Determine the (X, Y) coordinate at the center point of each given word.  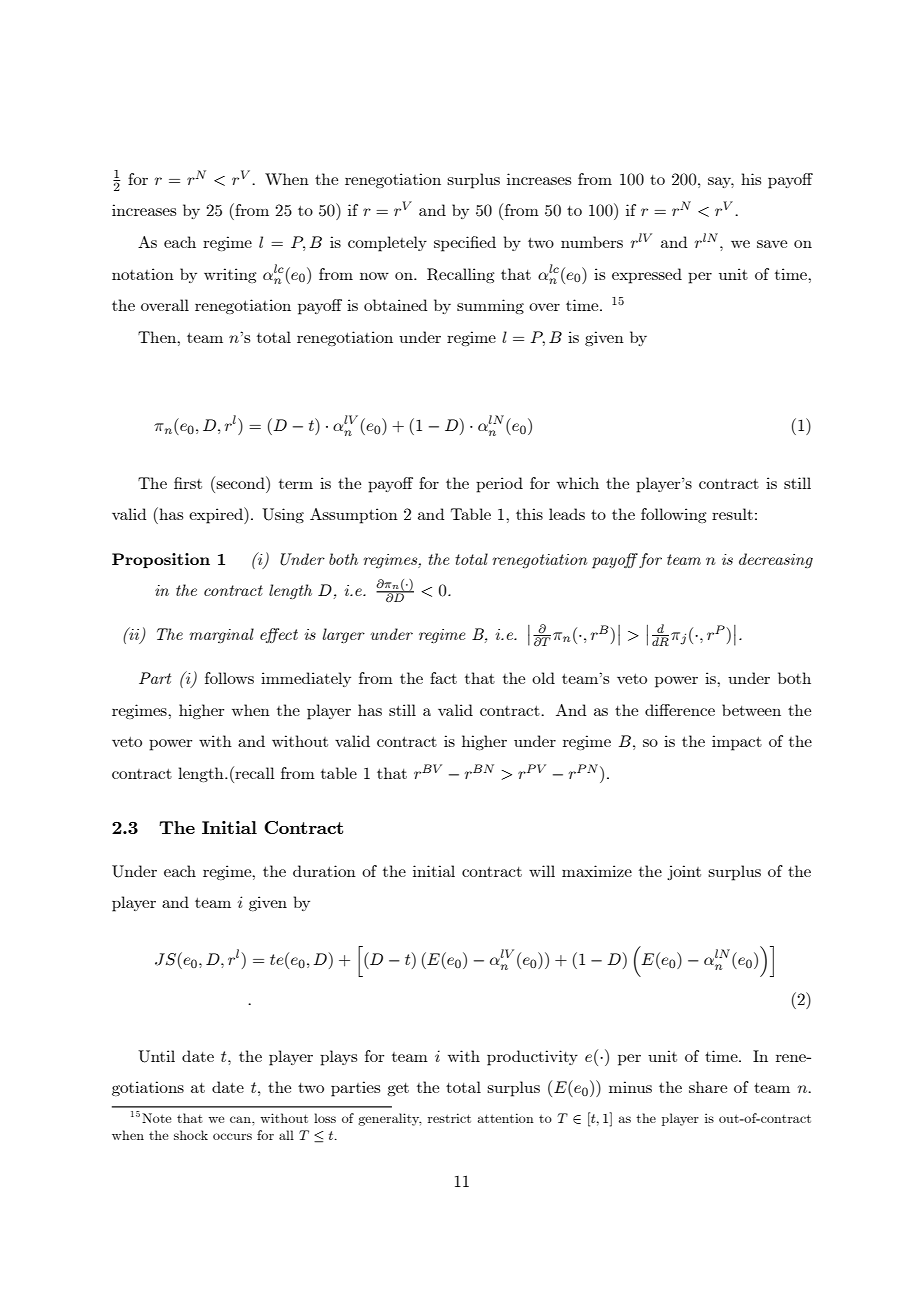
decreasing (776, 560)
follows (229, 678)
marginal (221, 635)
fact (443, 678)
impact (737, 743)
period (499, 485)
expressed (647, 276)
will (542, 871)
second (240, 482)
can (241, 1119)
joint (684, 872)
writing (230, 275)
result (732, 514)
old (543, 678)
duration (324, 871)
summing (490, 306)
